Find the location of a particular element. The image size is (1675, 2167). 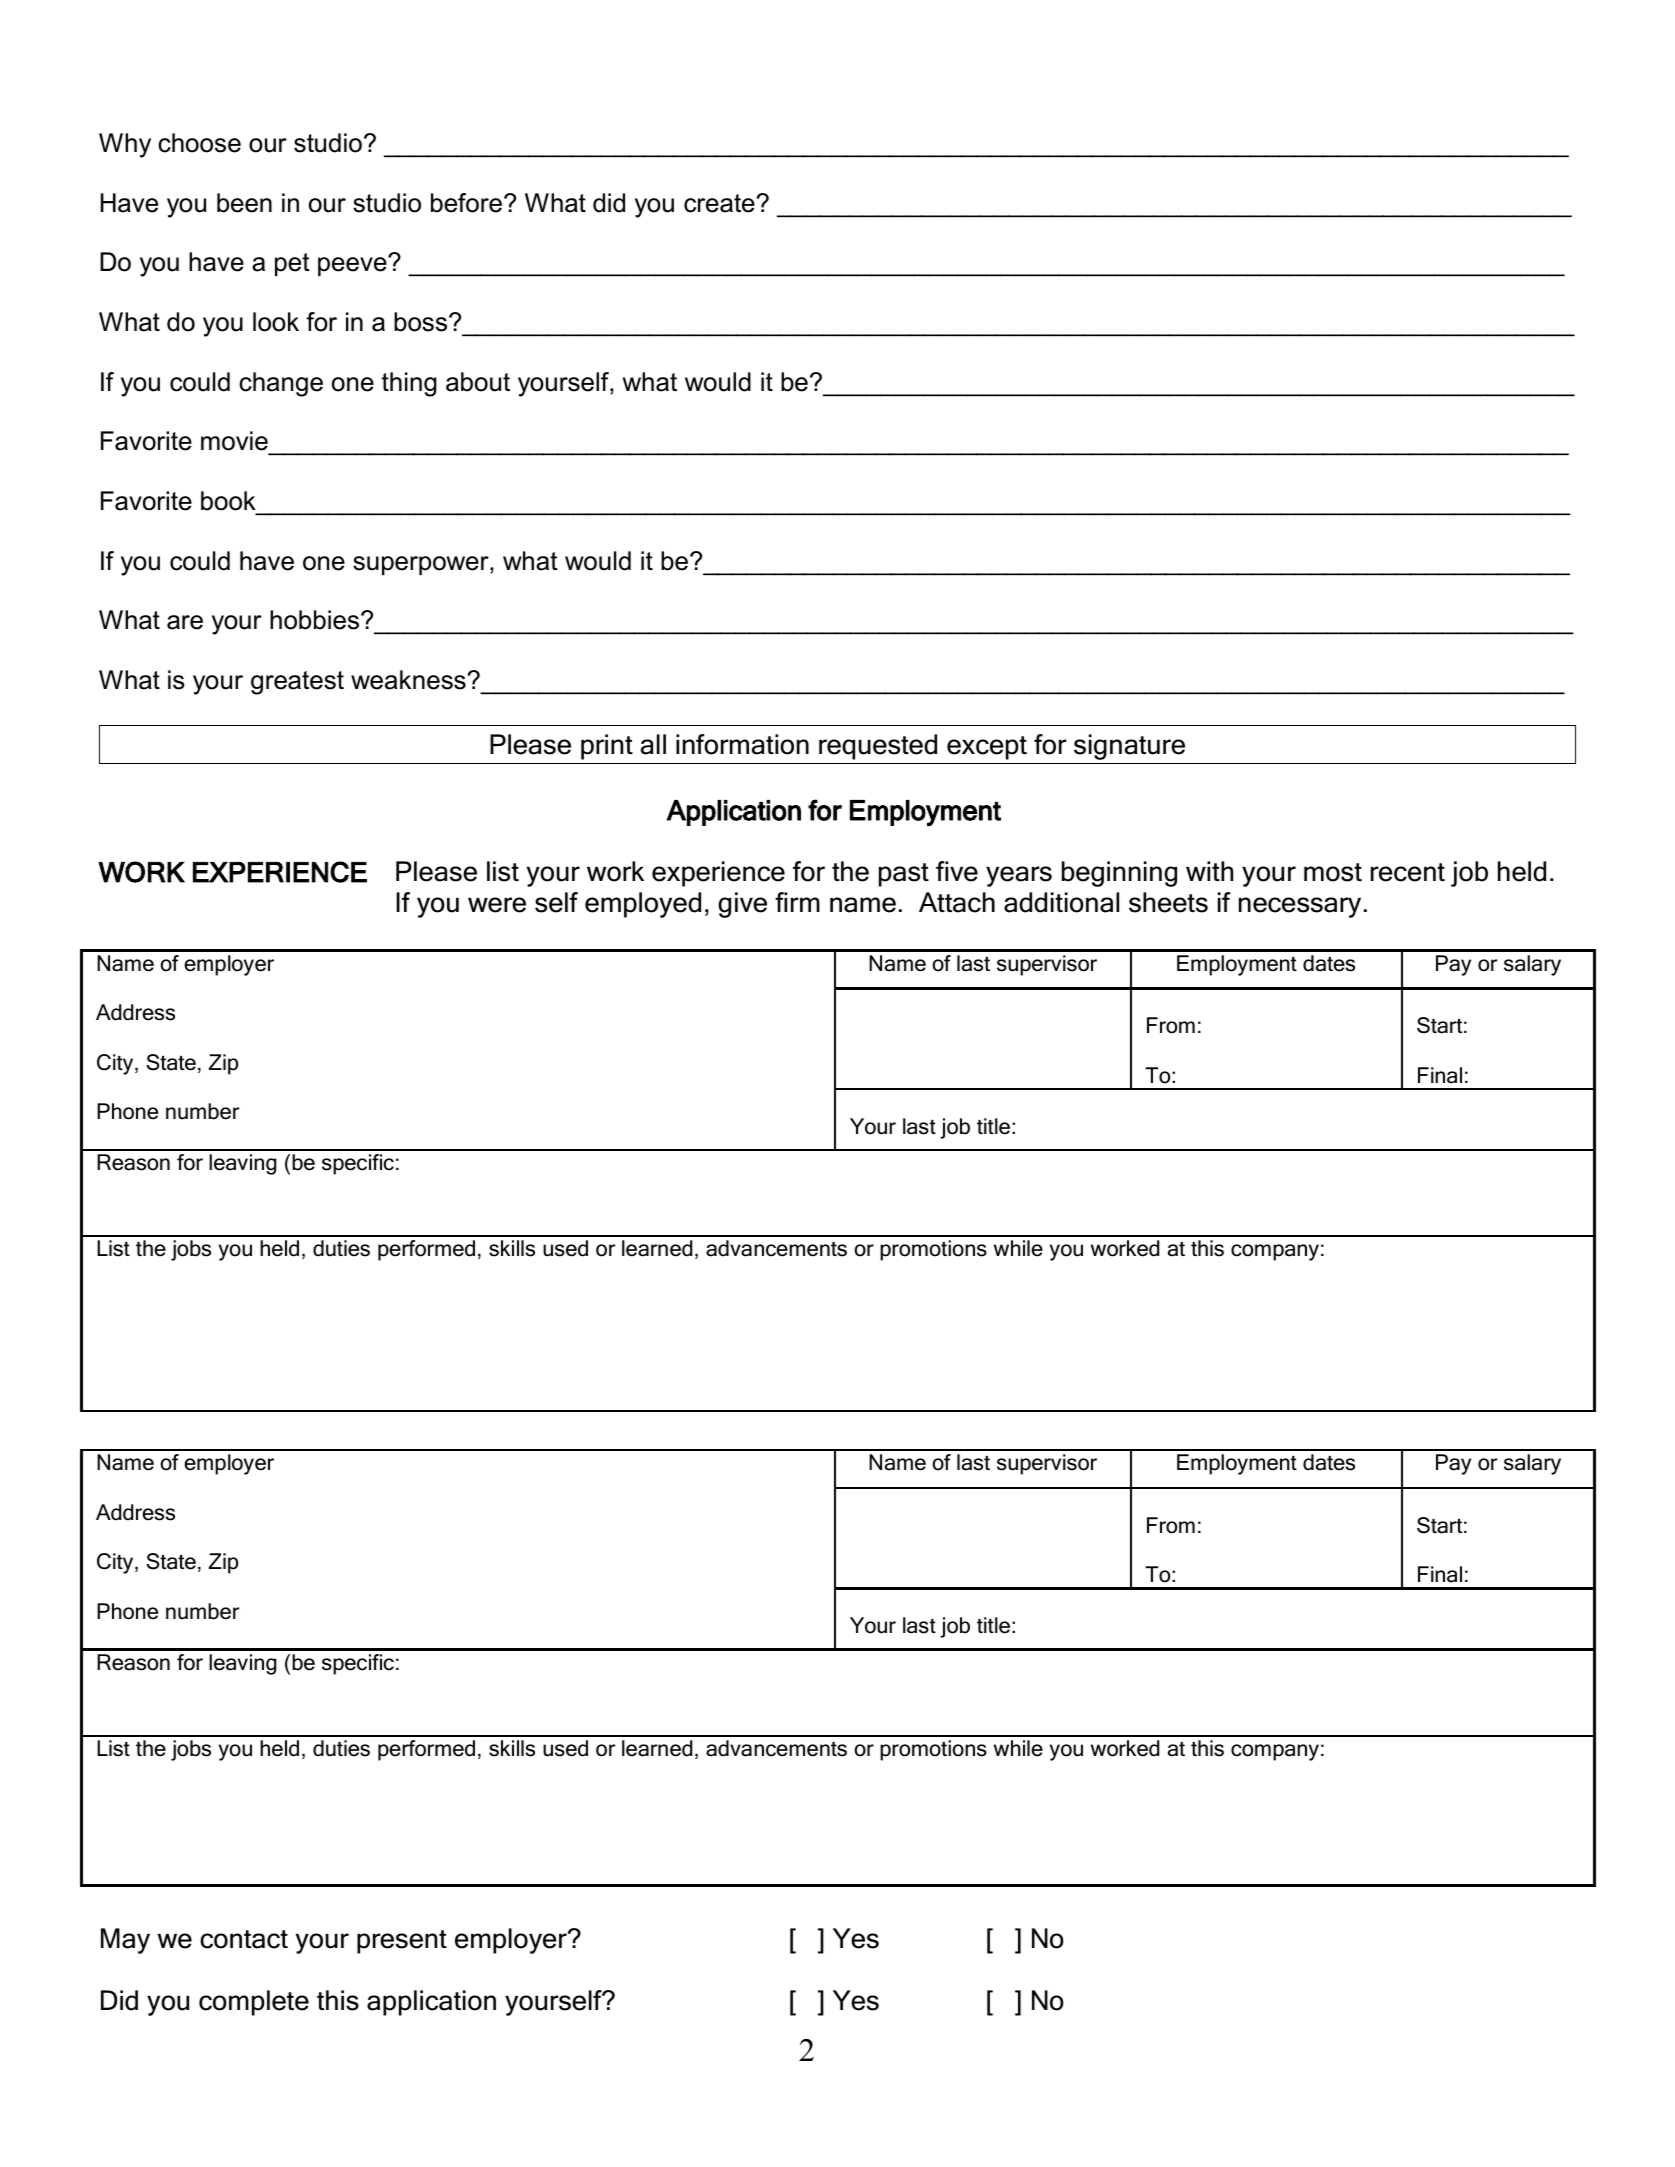

been is located at coordinates (244, 203).
